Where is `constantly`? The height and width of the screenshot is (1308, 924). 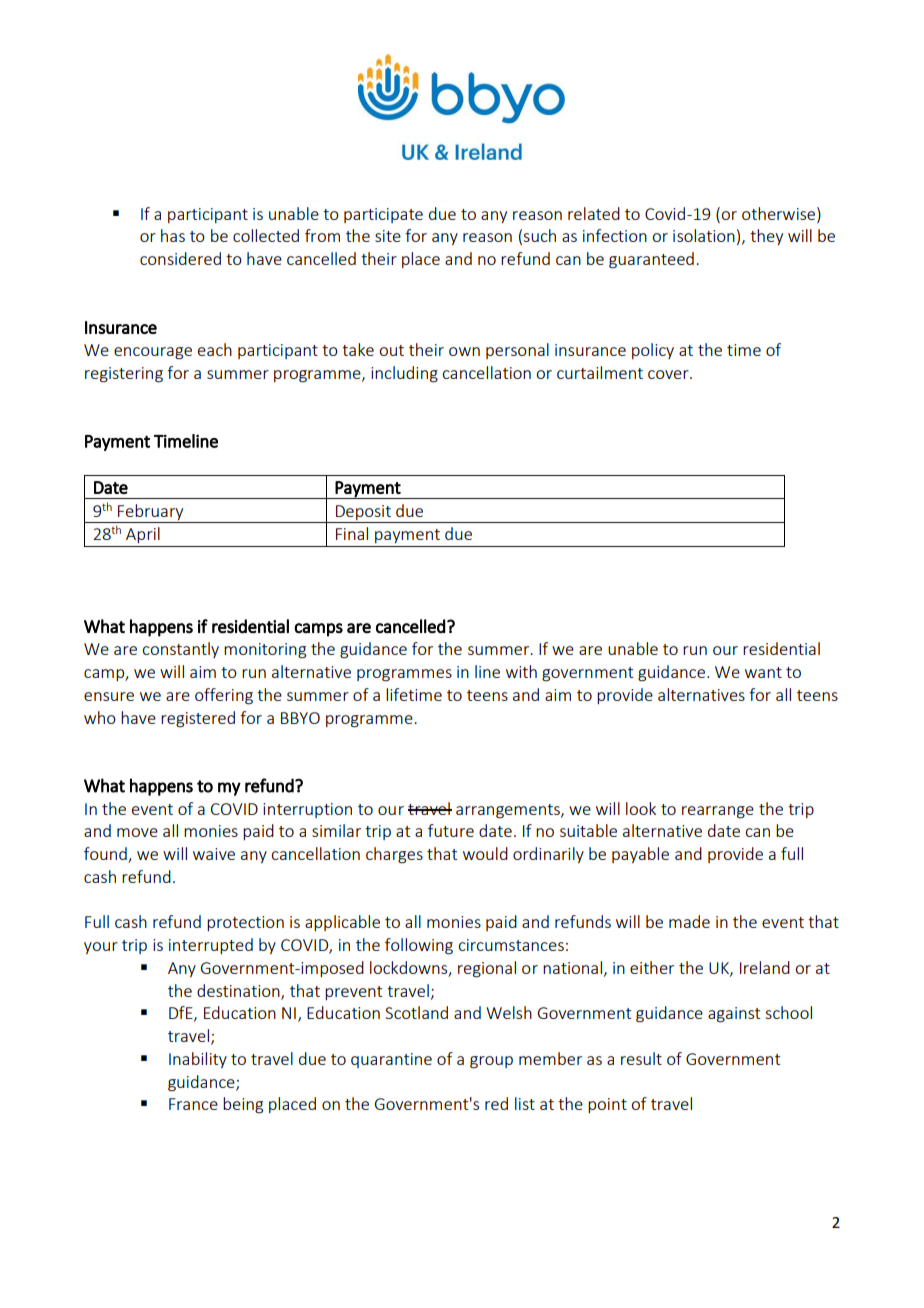 constantly is located at coordinates (180, 650).
